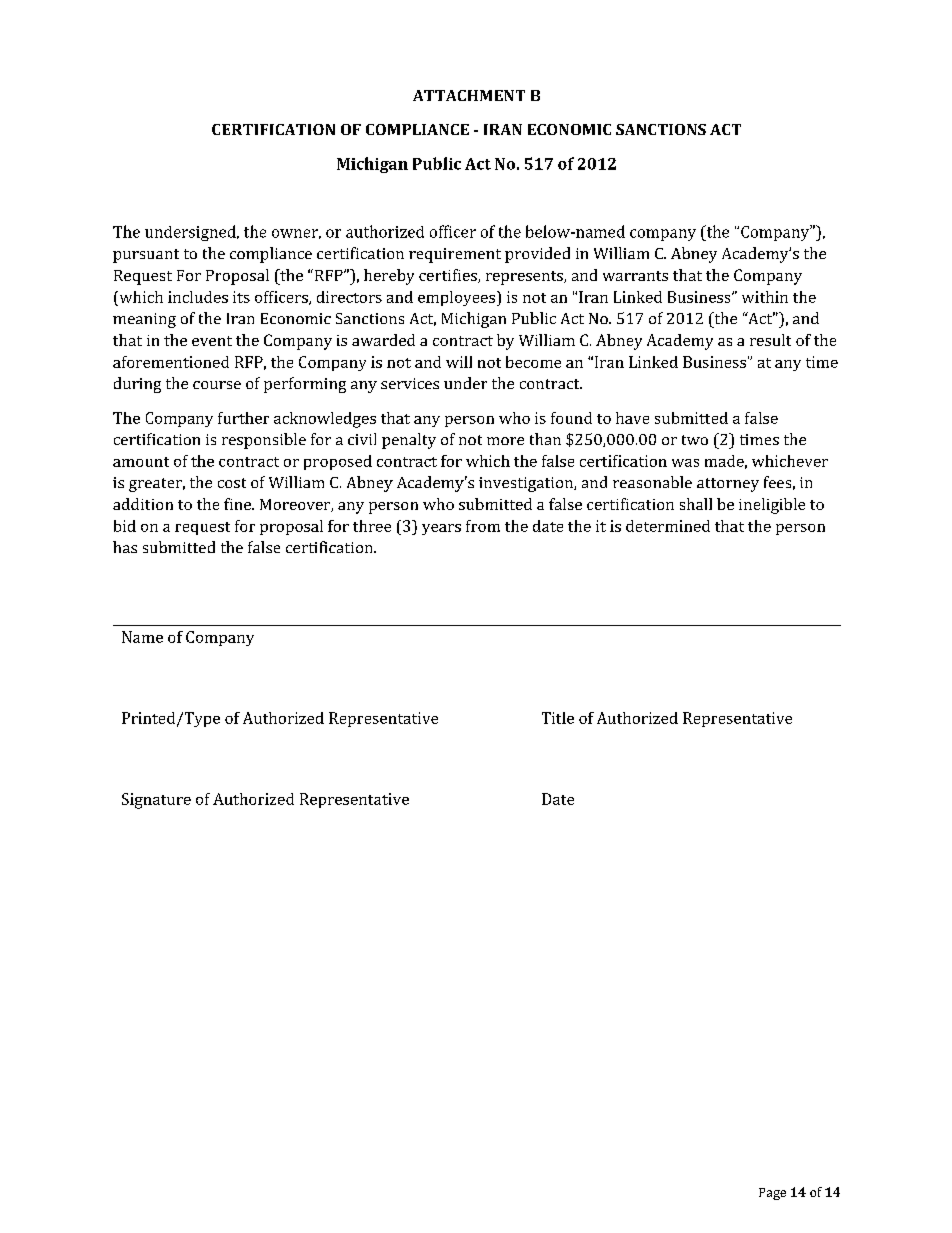 This screenshot has width=952, height=1233. I want to click on has, so click(125, 547).
